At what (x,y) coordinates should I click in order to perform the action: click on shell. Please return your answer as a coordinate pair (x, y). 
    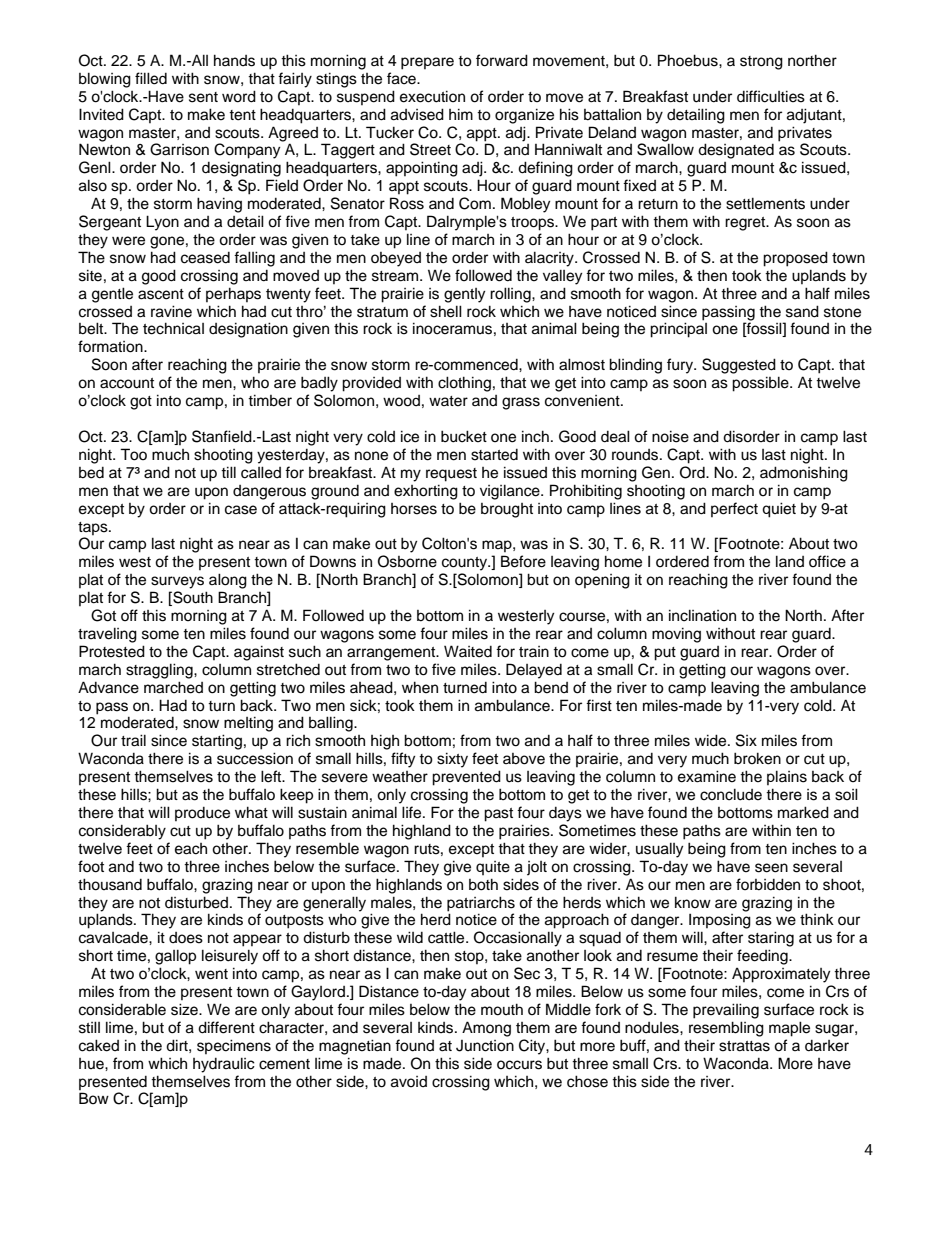
    Looking at the image, I should click on (446, 311).
